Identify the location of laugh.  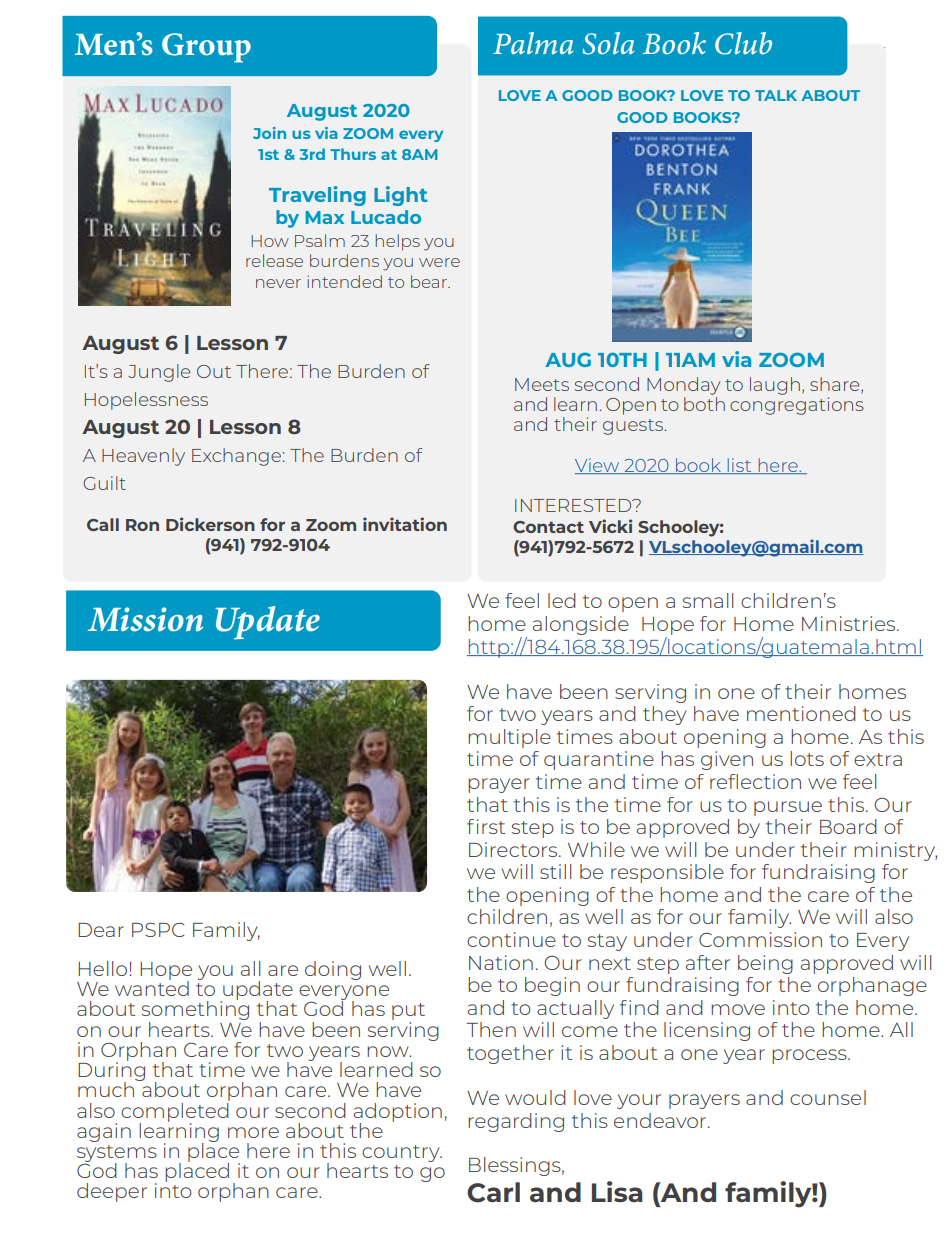
(775, 386).
